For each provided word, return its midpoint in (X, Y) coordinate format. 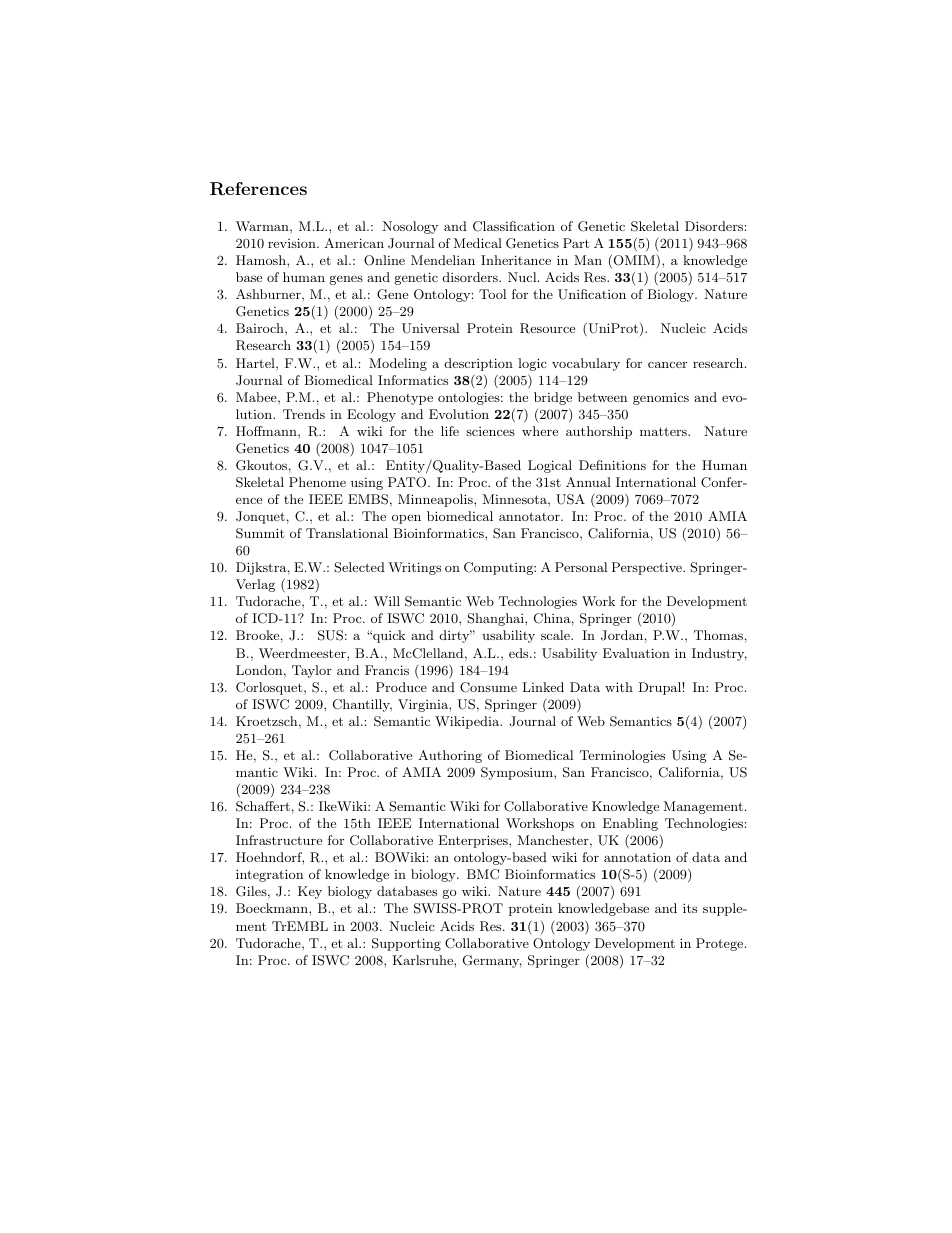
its (690, 908)
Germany (492, 961)
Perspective (647, 568)
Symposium (518, 773)
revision (293, 243)
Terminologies (622, 756)
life (450, 431)
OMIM (633, 261)
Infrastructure (279, 840)
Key (310, 892)
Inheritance (516, 260)
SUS (330, 635)
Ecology (371, 415)
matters (664, 431)
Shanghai (496, 619)
